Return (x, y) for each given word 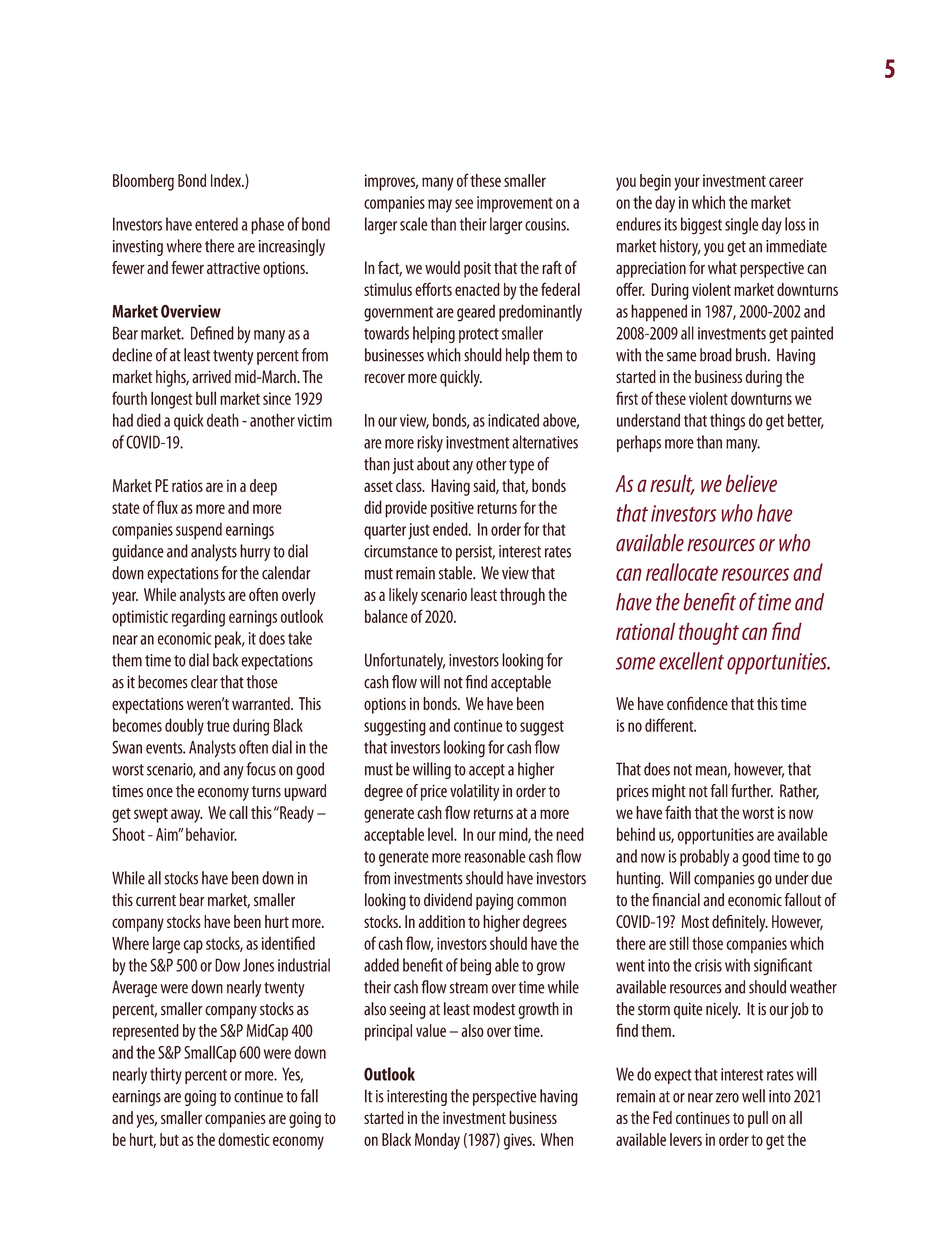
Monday (437, 1141)
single (742, 226)
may (440, 206)
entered (216, 224)
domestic (244, 1139)
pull (758, 1119)
